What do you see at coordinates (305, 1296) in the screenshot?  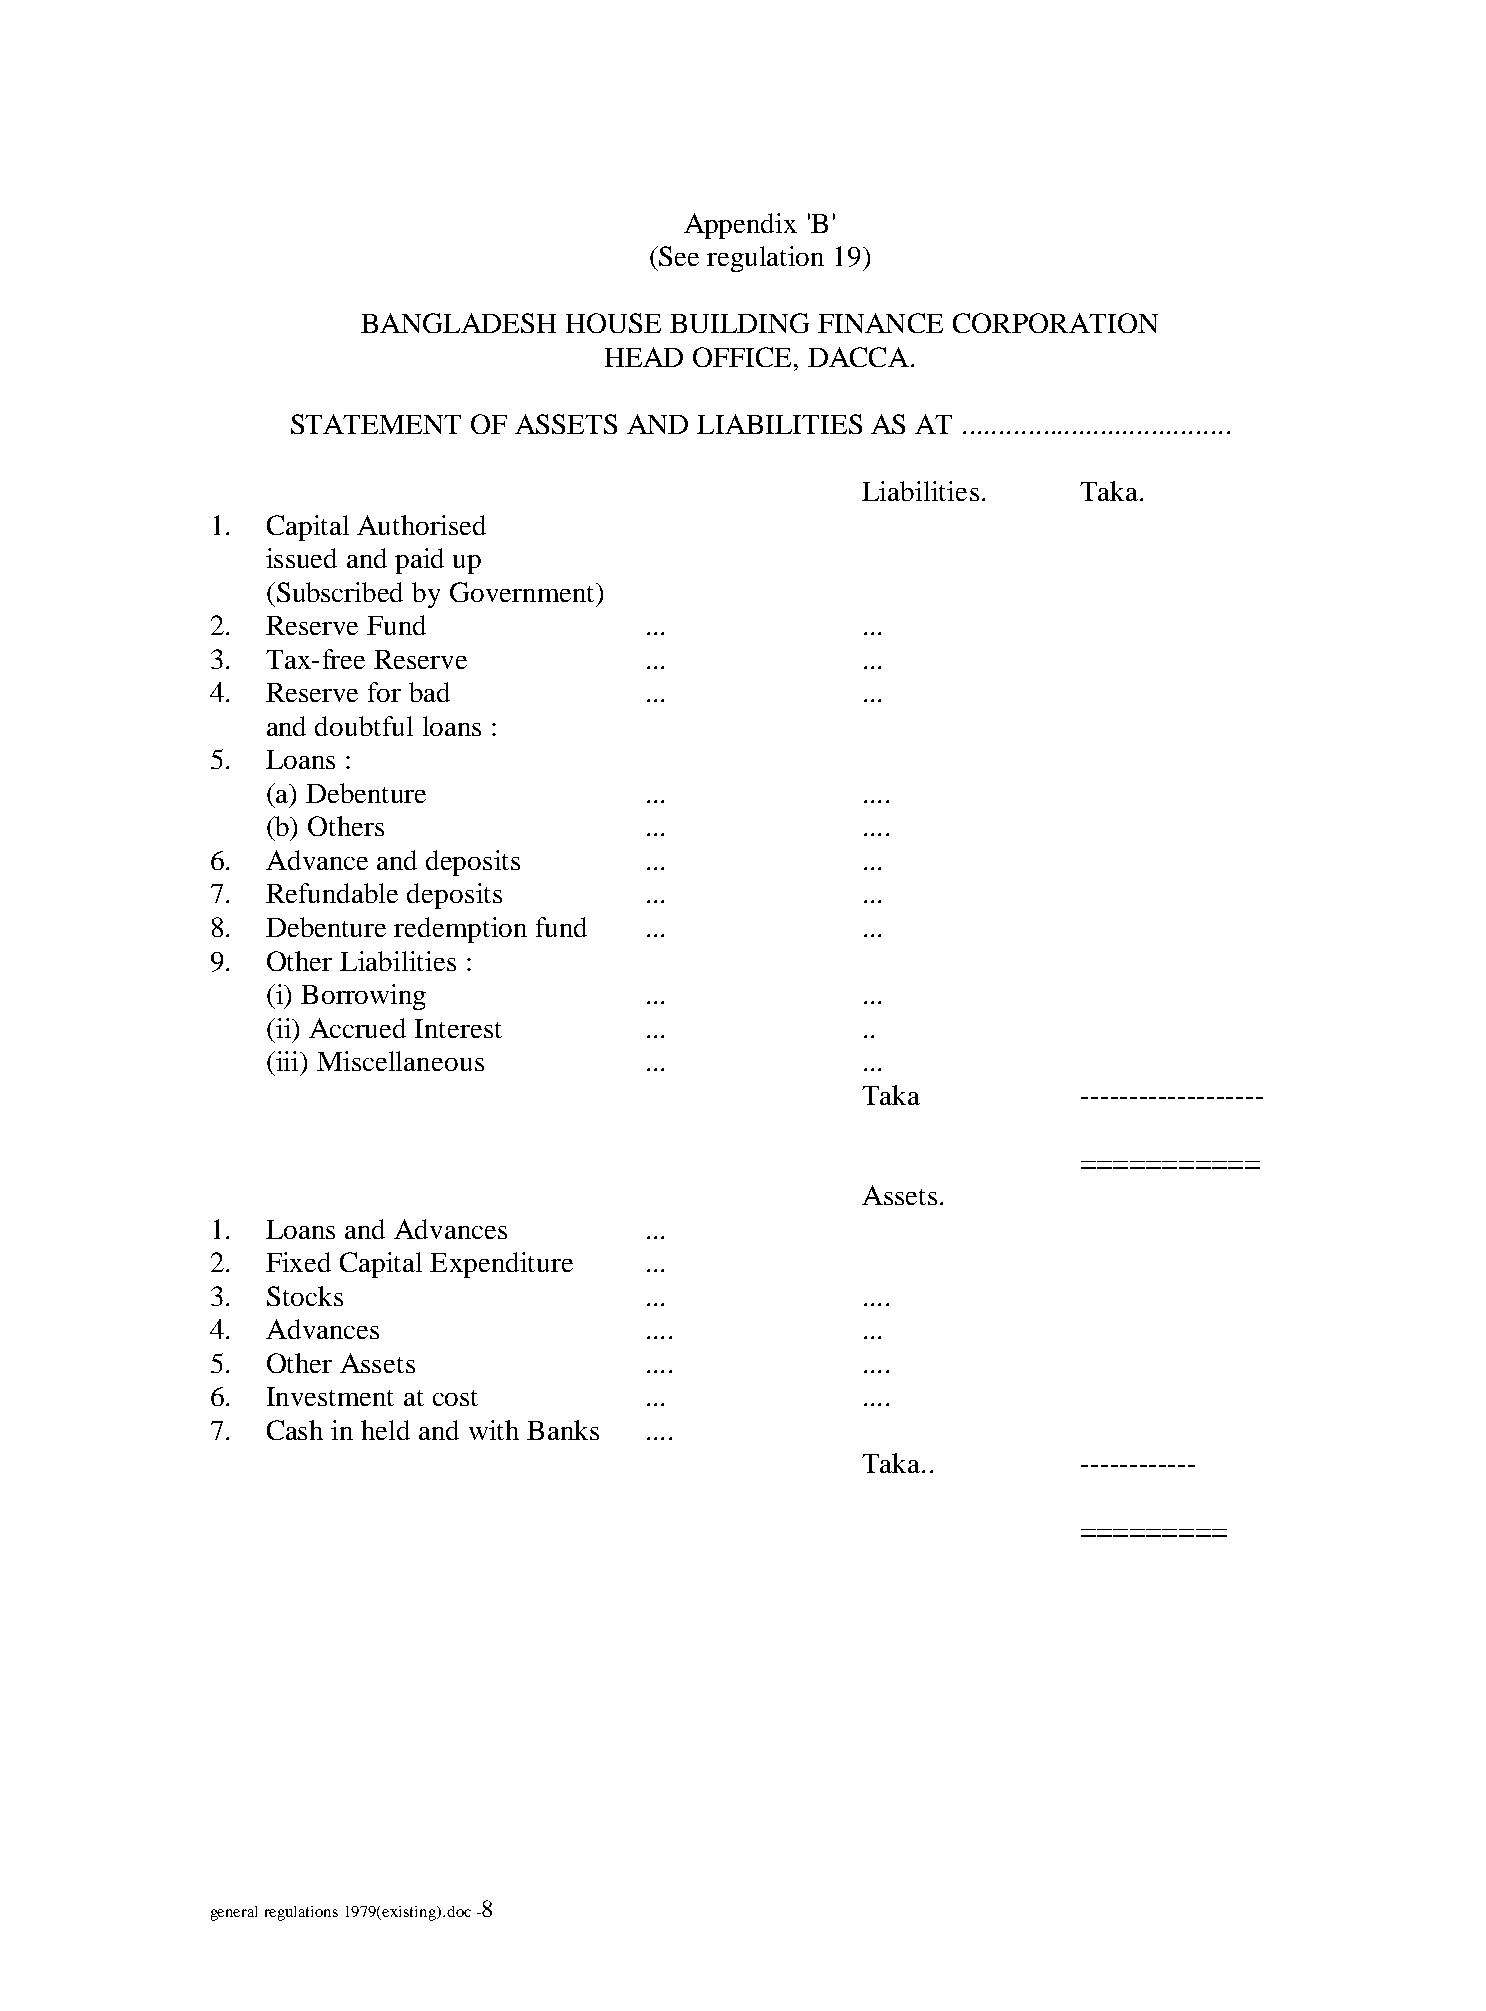 I see `Stocks` at bounding box center [305, 1296].
